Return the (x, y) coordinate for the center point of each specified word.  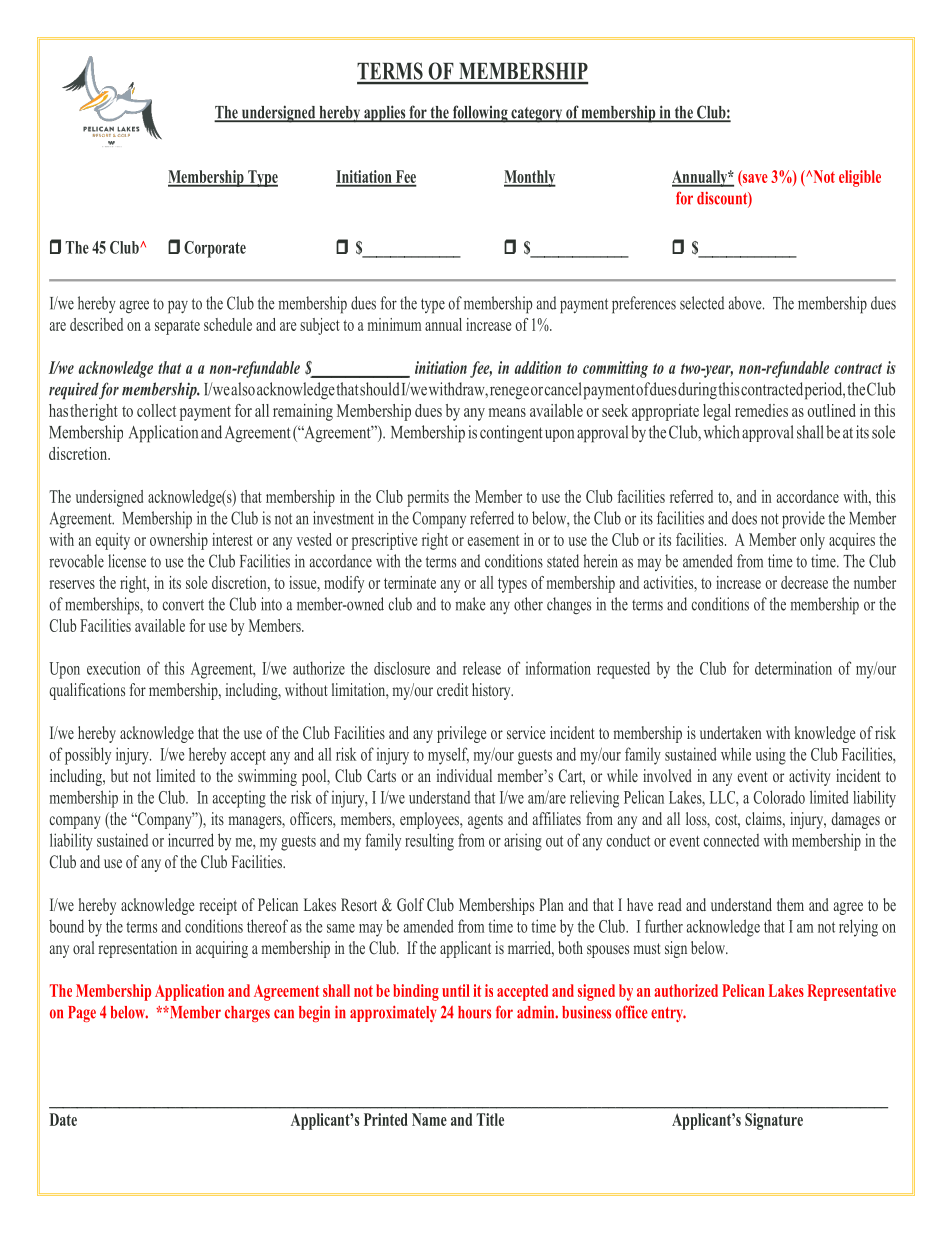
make (470, 604)
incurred (191, 840)
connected (731, 840)
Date (63, 1119)
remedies (761, 410)
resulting (429, 842)
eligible (860, 178)
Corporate (215, 249)
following (480, 114)
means (507, 412)
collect (156, 410)
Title (490, 1119)
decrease (804, 582)
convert (183, 605)
